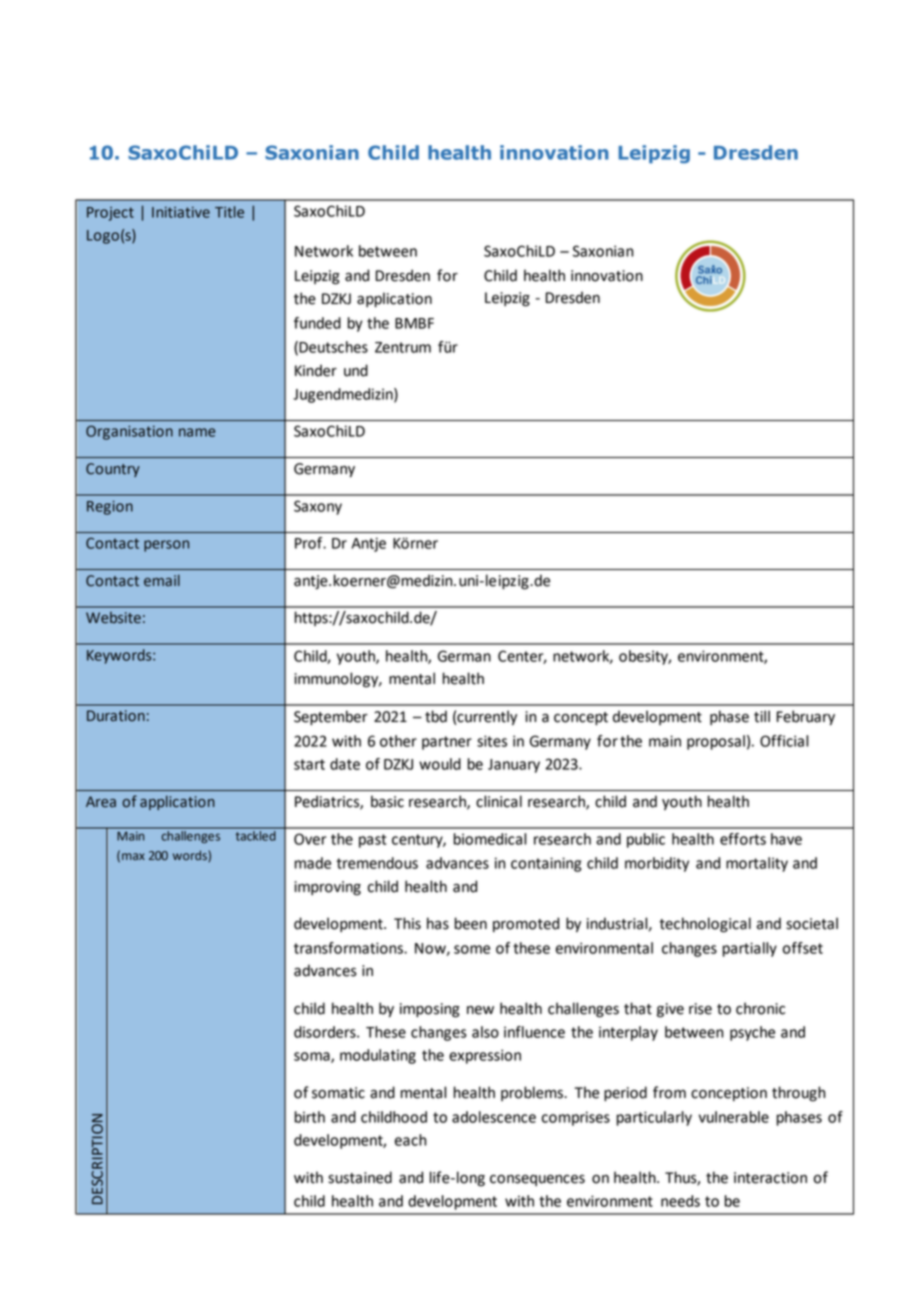  I want to click on funded, so click(317, 323).
